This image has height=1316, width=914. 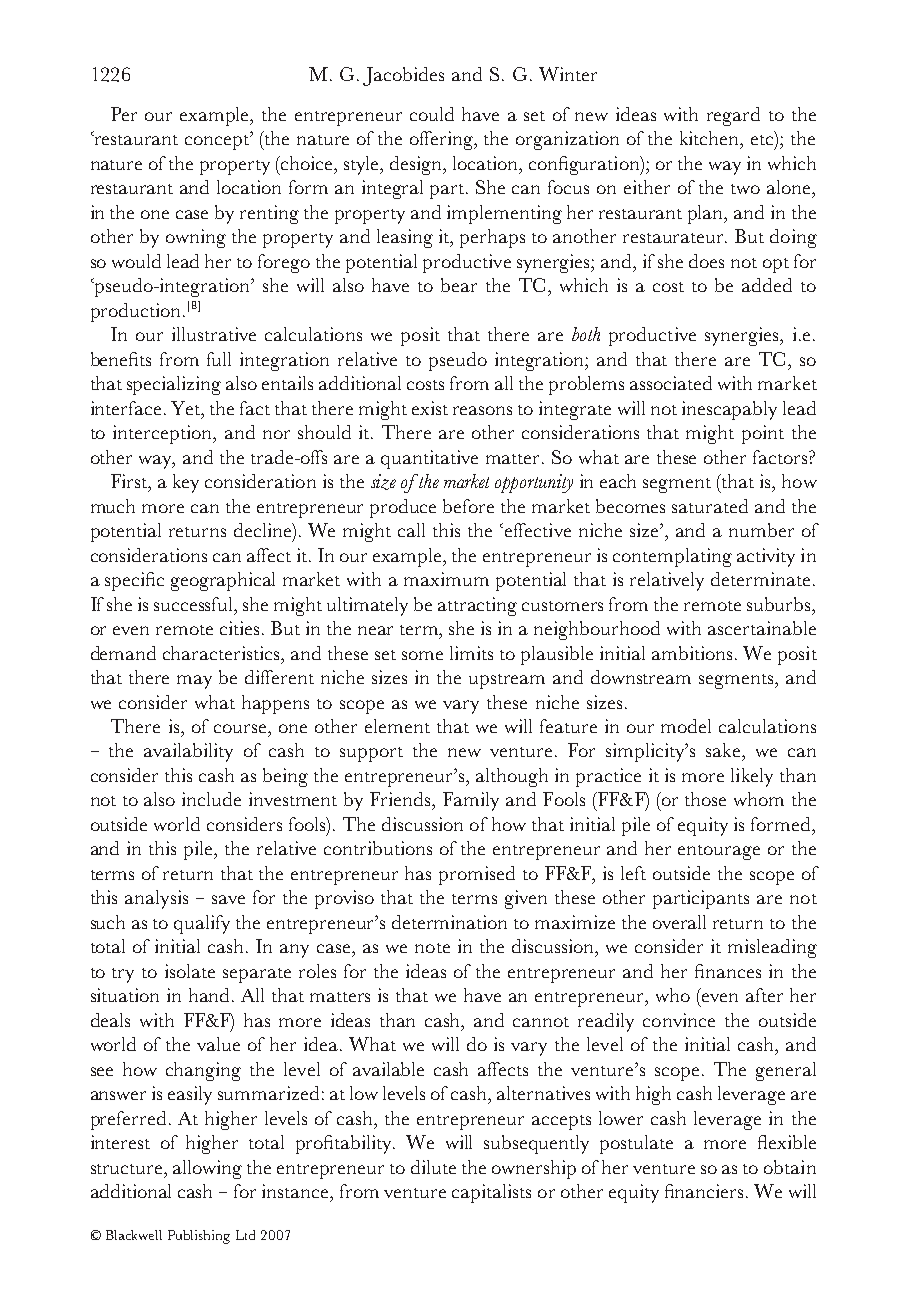 What do you see at coordinates (211, 799) in the image?
I see `include` at bounding box center [211, 799].
